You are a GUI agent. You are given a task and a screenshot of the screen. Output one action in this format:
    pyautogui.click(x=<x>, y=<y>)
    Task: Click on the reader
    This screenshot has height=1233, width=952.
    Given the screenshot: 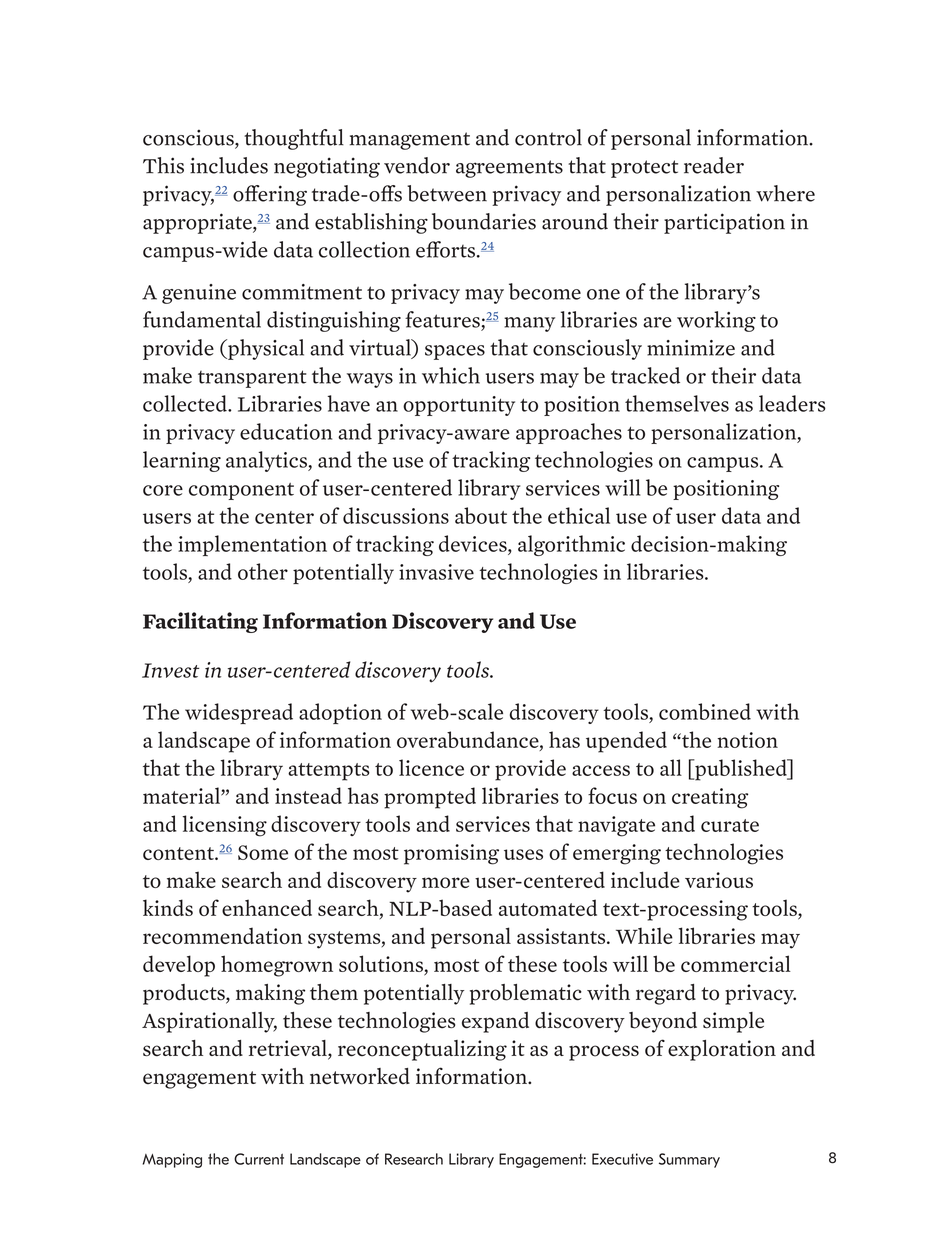 What is the action you would take?
    pyautogui.click(x=714, y=165)
